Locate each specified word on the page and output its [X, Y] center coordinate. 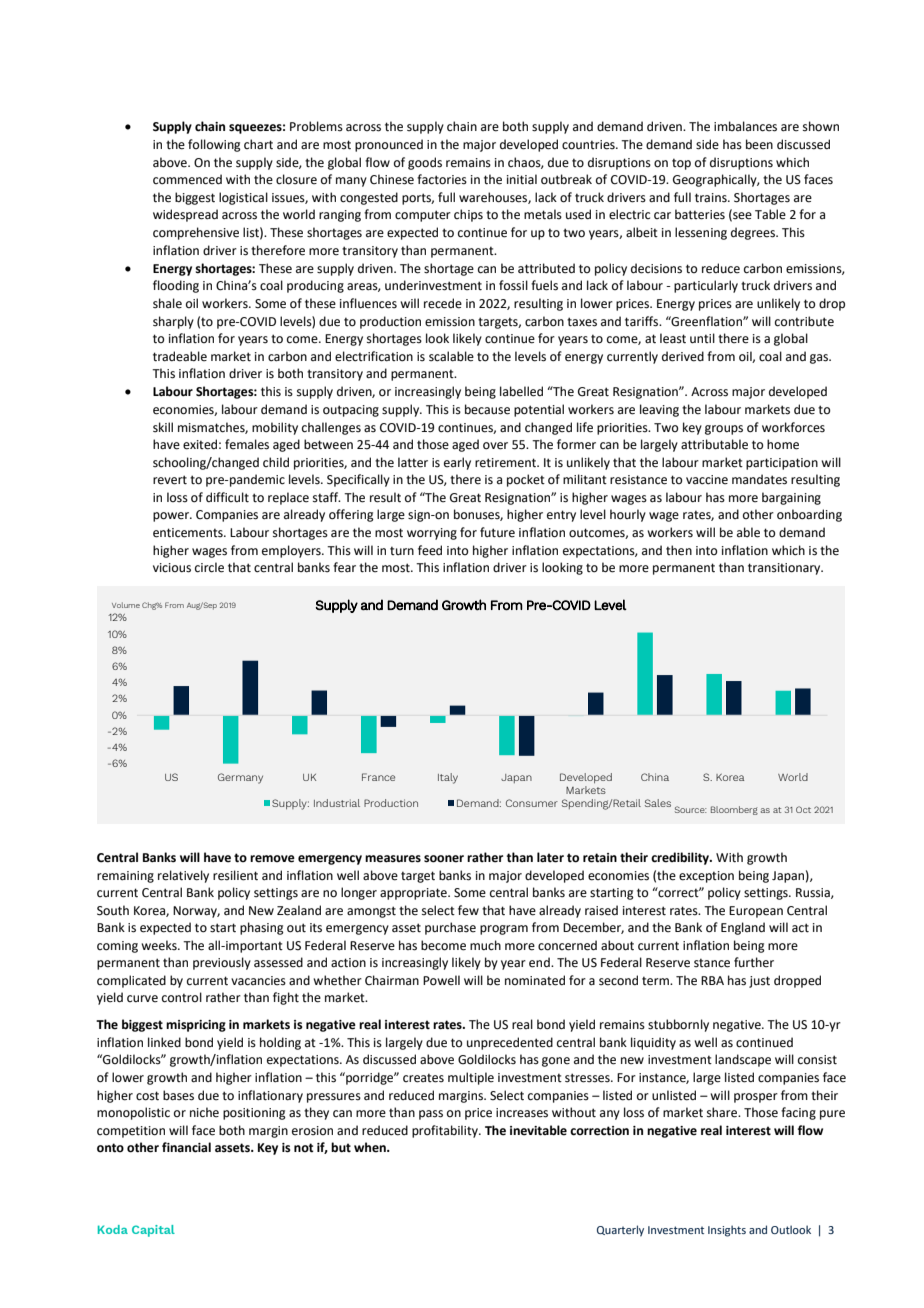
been [759, 144]
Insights [727, 1231]
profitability [446, 1131]
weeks [160, 945]
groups [724, 430]
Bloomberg [734, 810]
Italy [448, 778]
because [487, 409]
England [743, 928]
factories [442, 179]
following [214, 145]
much [485, 945]
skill [163, 427]
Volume [126, 605]
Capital [153, 1231]
